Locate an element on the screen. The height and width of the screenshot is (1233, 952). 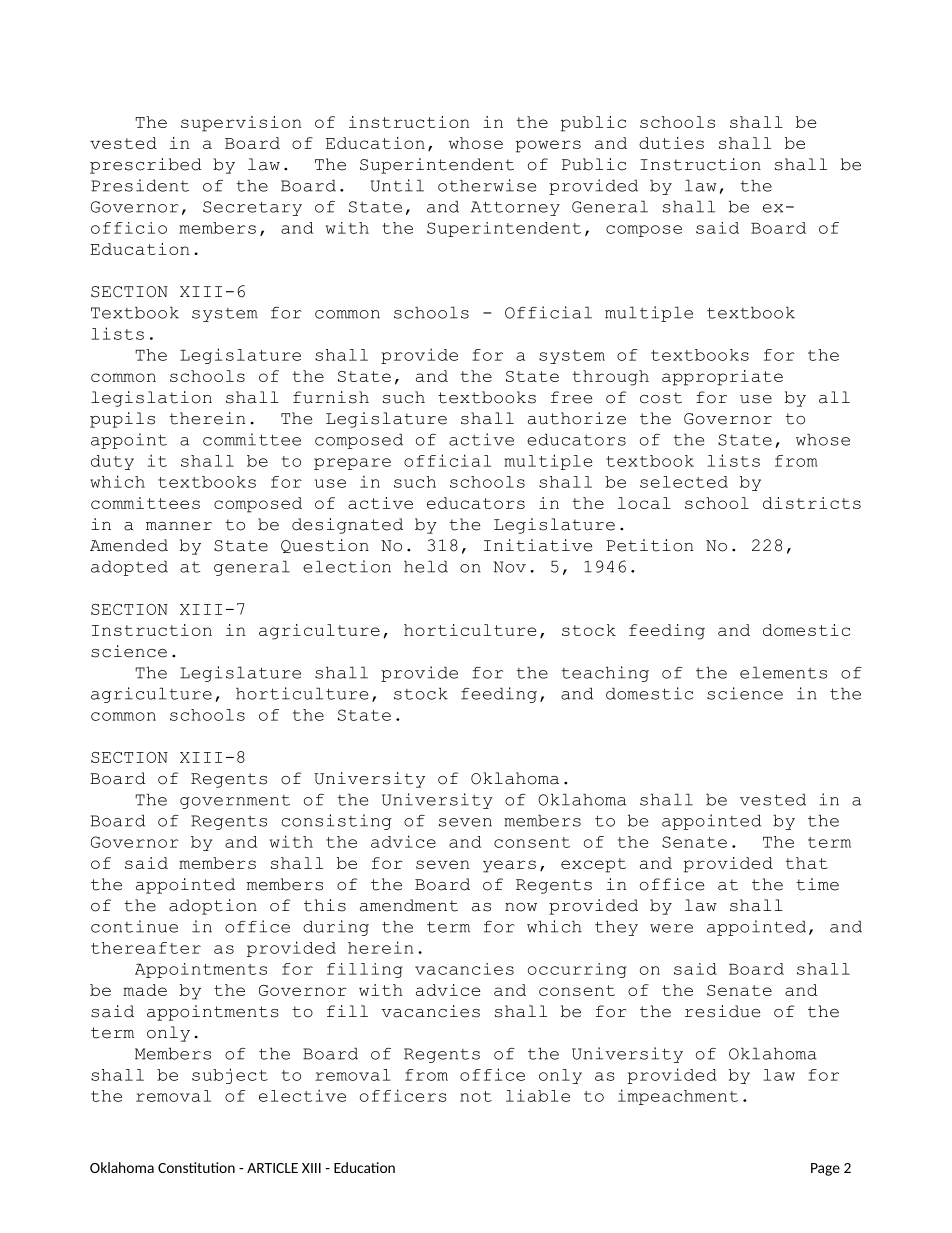
prescribed is located at coordinates (146, 166).
